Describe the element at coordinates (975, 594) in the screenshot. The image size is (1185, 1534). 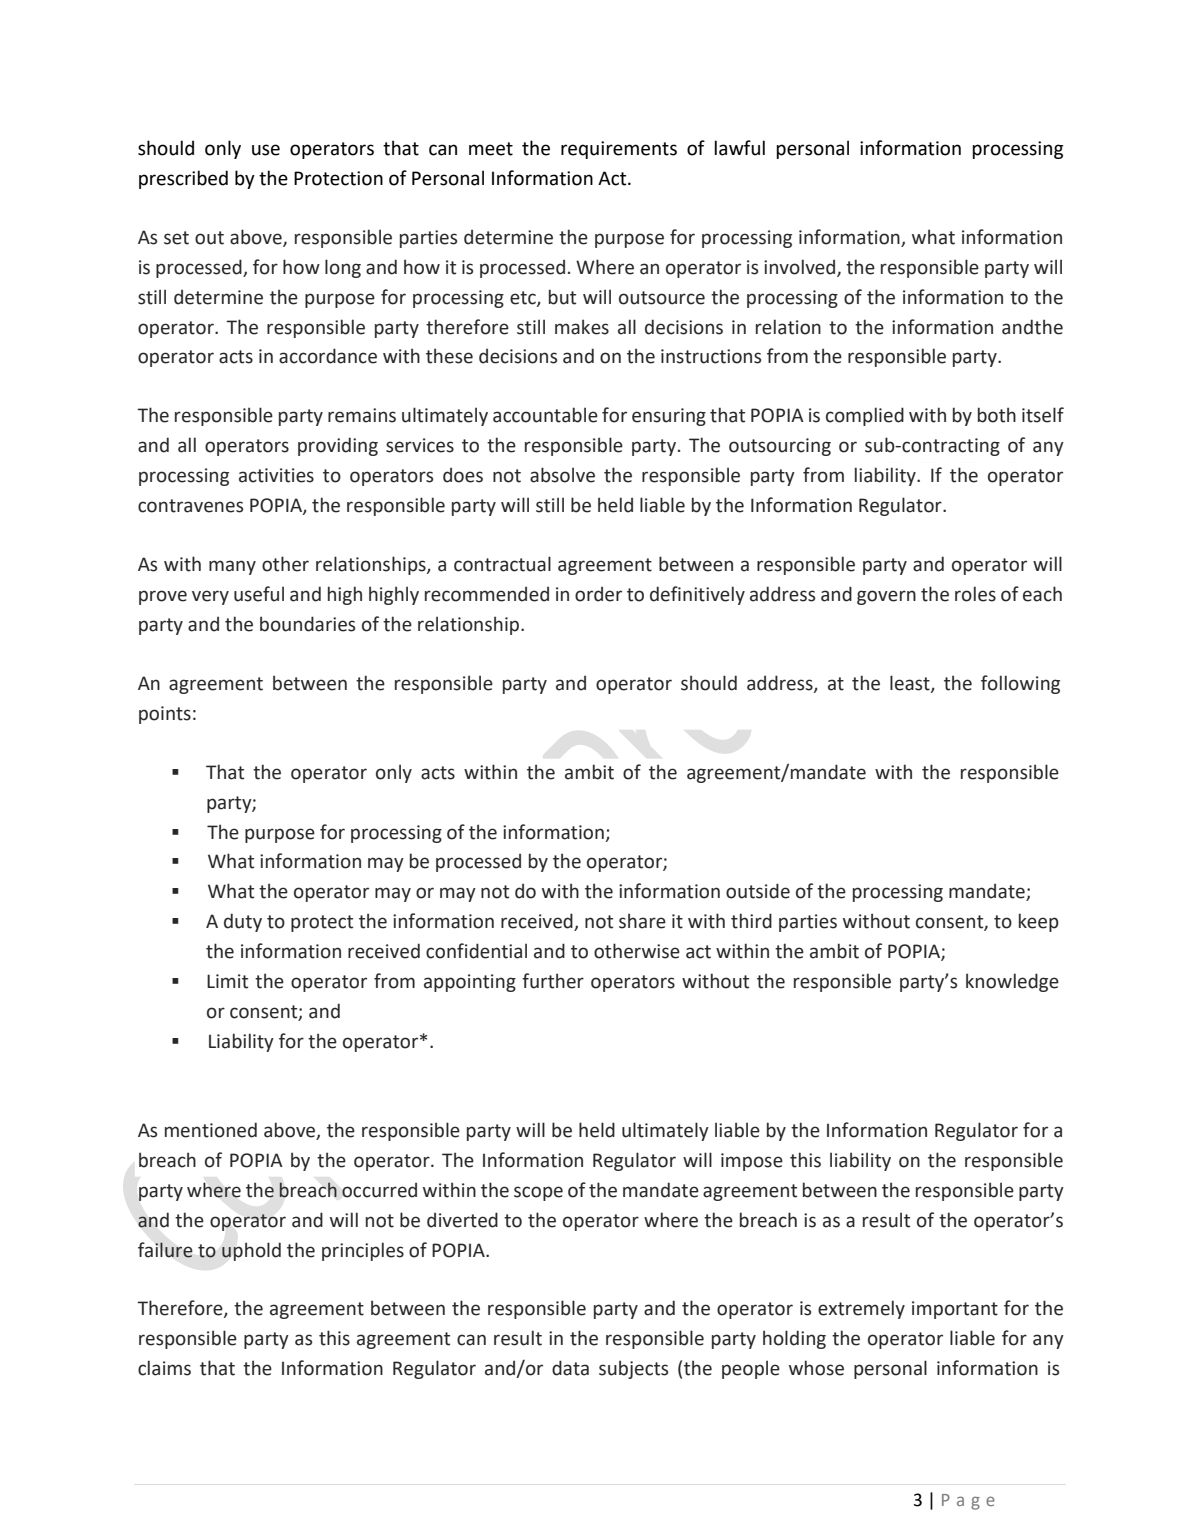
I see `roles` at that location.
